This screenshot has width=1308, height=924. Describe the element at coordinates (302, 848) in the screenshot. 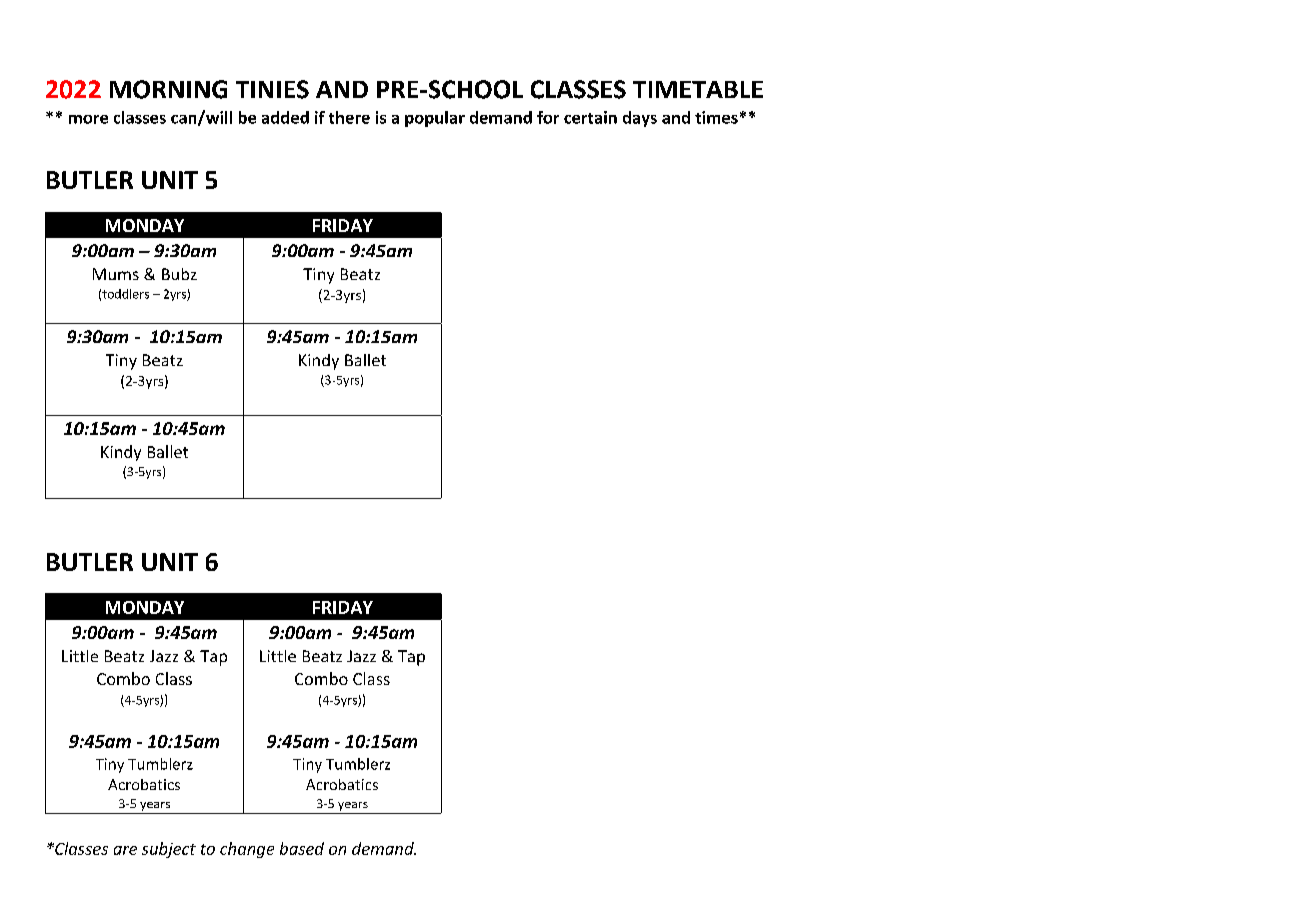

I see `based` at that location.
